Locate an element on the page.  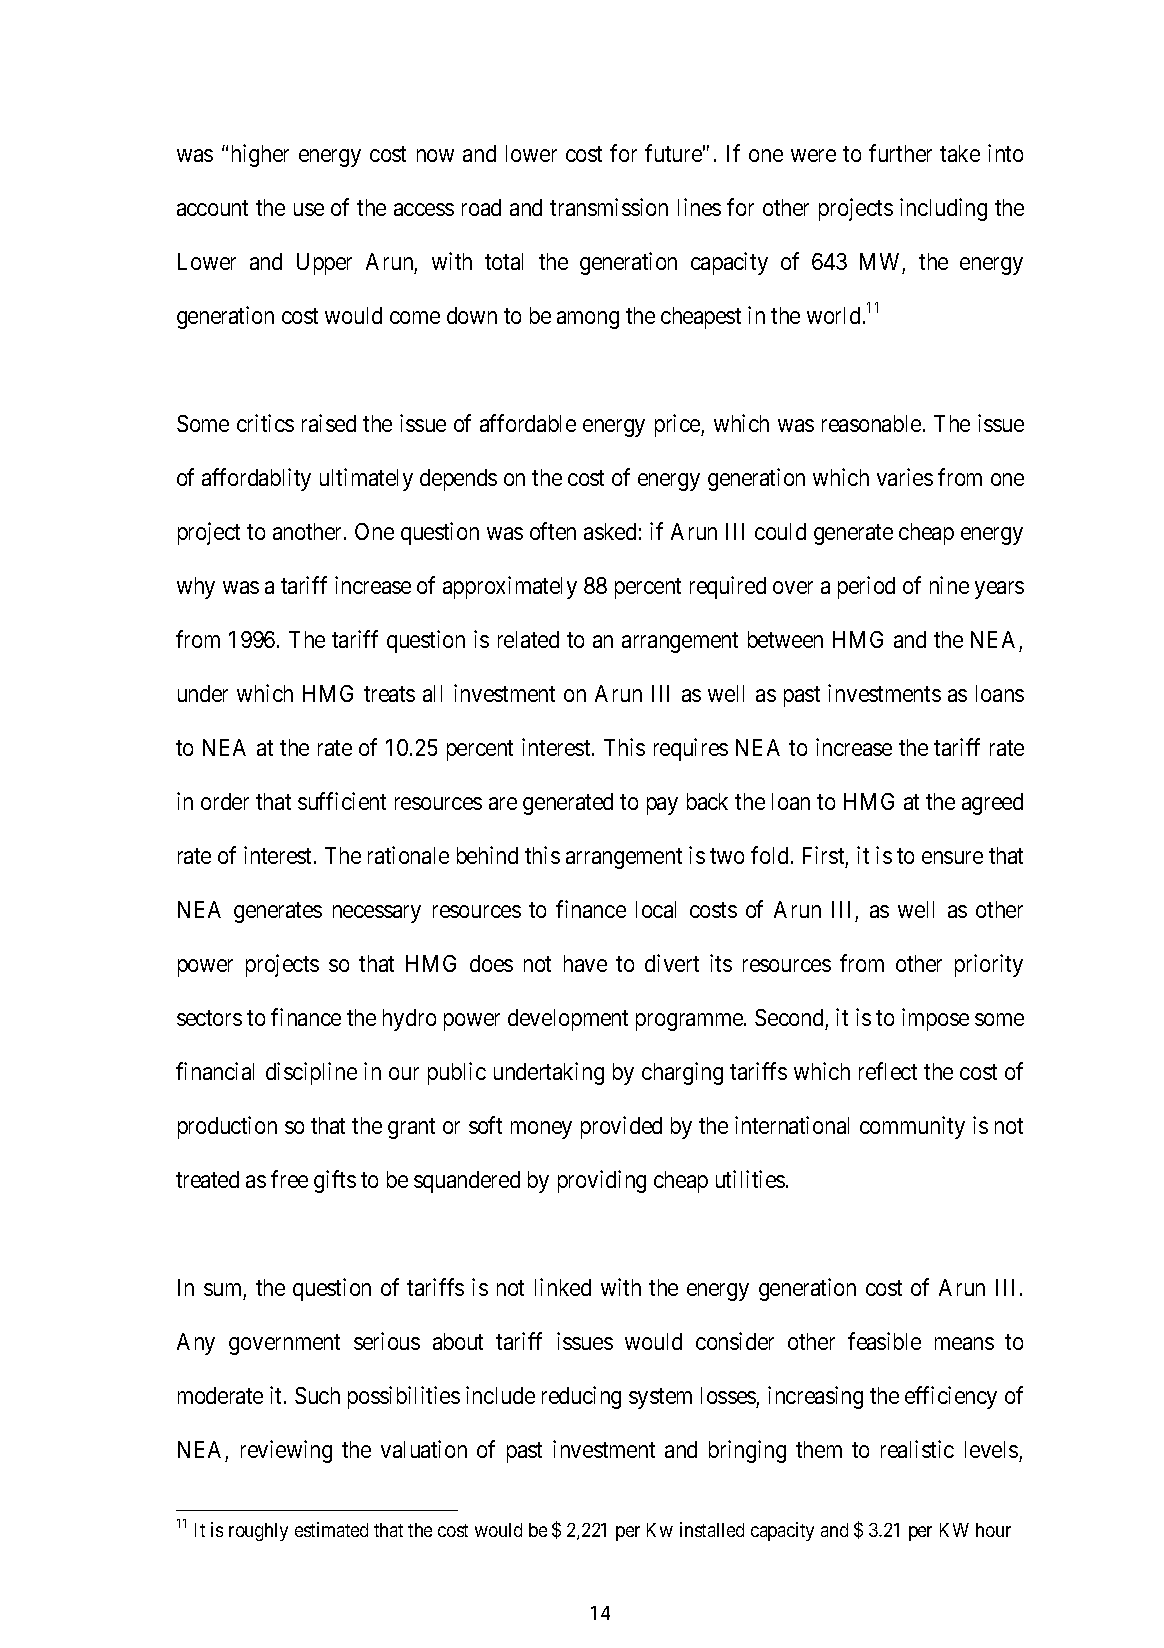
pay is located at coordinates (662, 806).
